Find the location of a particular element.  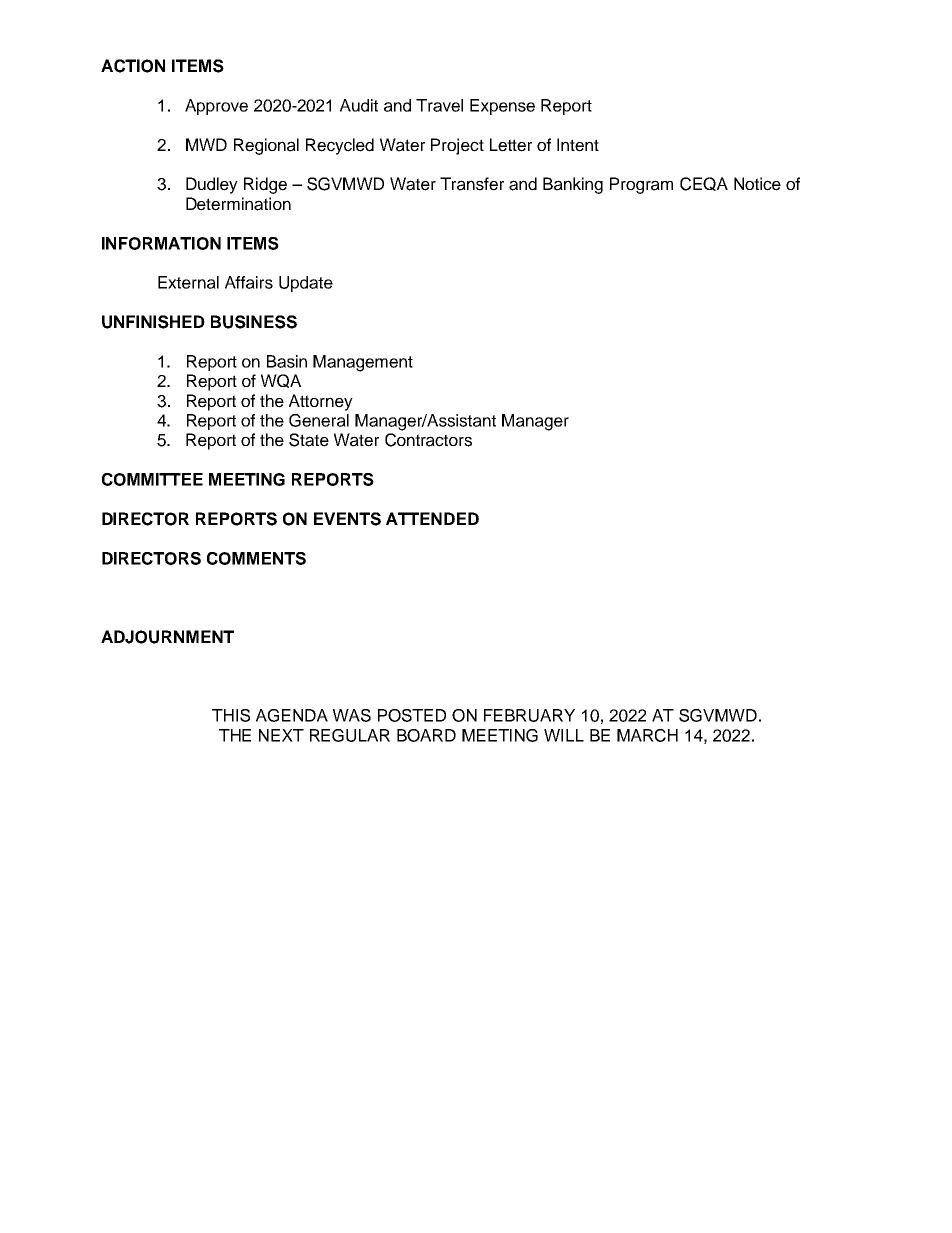

MARCH is located at coordinates (647, 735).
